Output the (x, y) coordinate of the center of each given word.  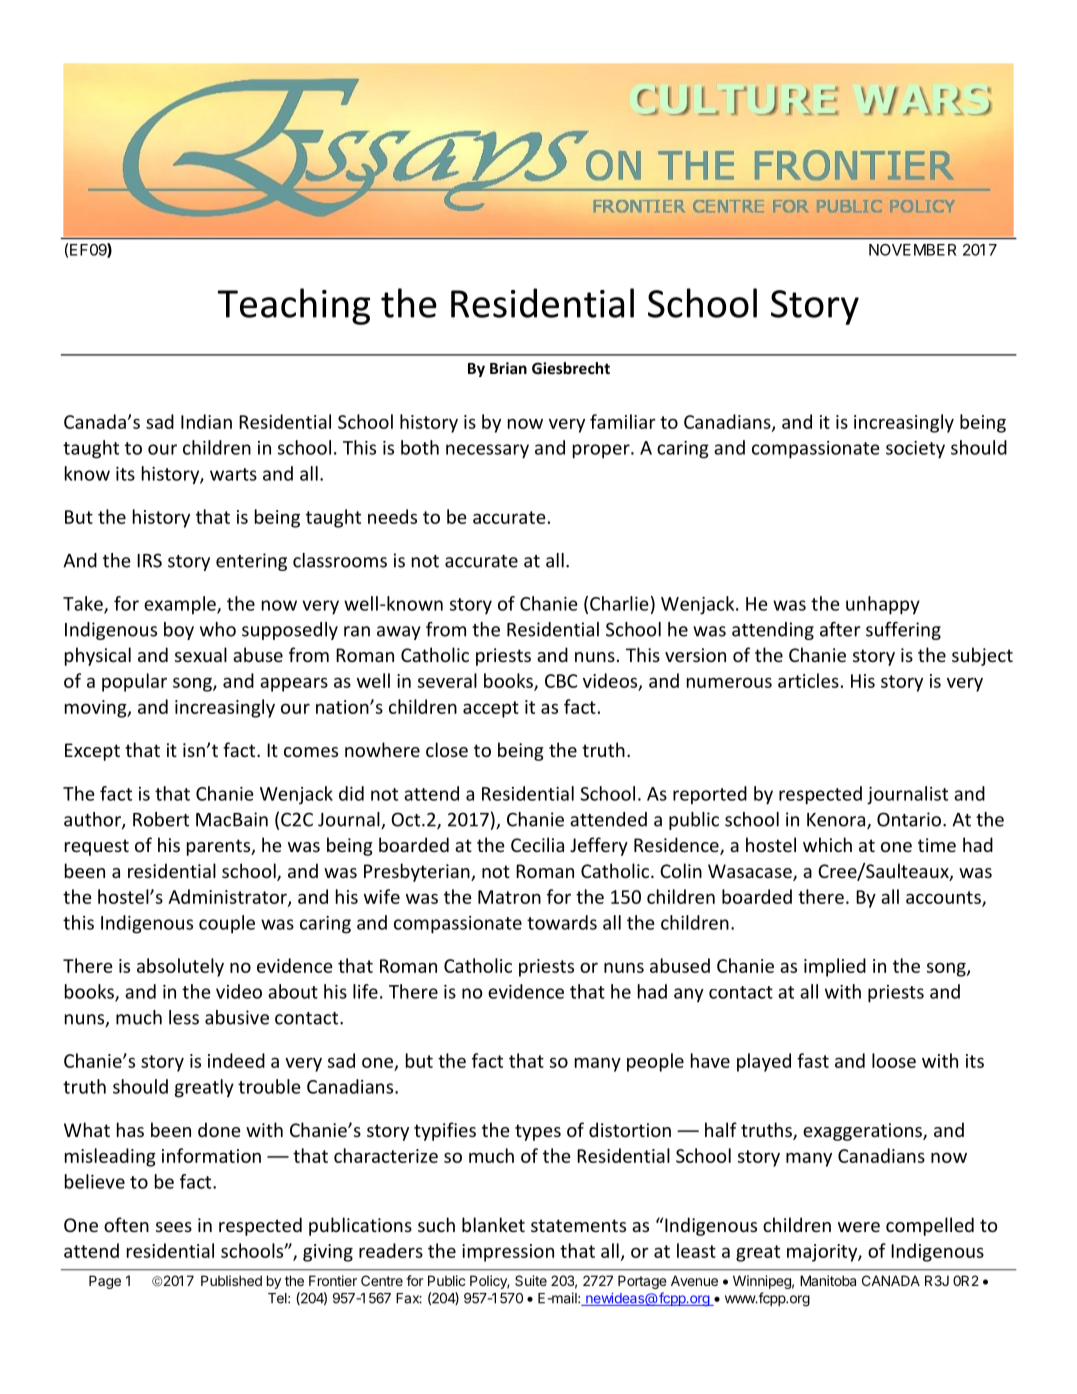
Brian (508, 368)
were (859, 1227)
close (447, 749)
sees (174, 1227)
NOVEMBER (912, 250)
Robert (161, 819)
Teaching (294, 306)
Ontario (909, 819)
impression (508, 1253)
